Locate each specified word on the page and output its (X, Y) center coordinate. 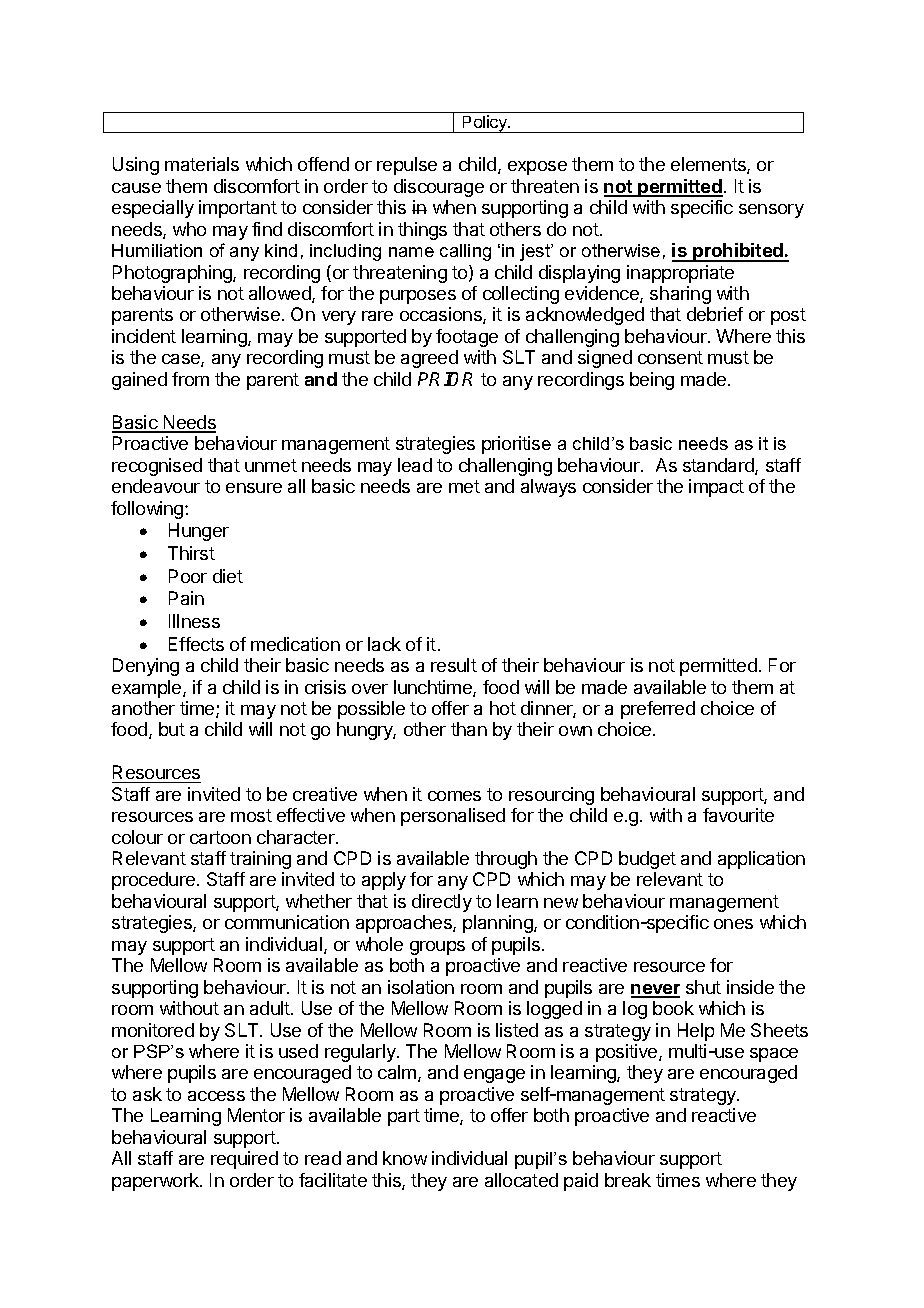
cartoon (220, 837)
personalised (453, 817)
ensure (254, 488)
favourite (738, 815)
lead (415, 465)
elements (709, 165)
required (244, 1160)
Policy (485, 124)
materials (202, 164)
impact (716, 488)
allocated (521, 1180)
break (628, 1180)
